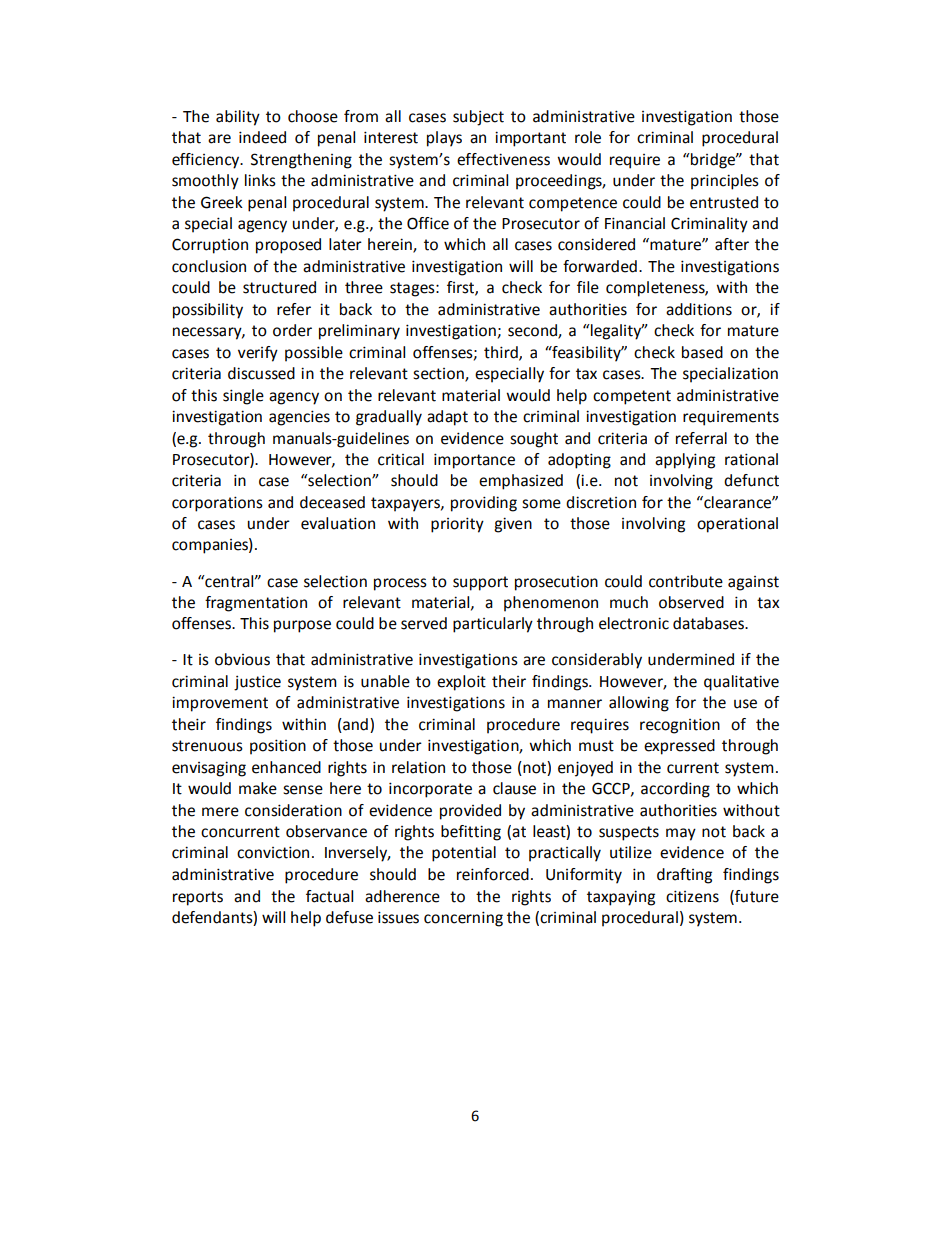 The image size is (952, 1233). Describe the element at coordinates (273, 852) in the document. I see `conviction` at that location.
